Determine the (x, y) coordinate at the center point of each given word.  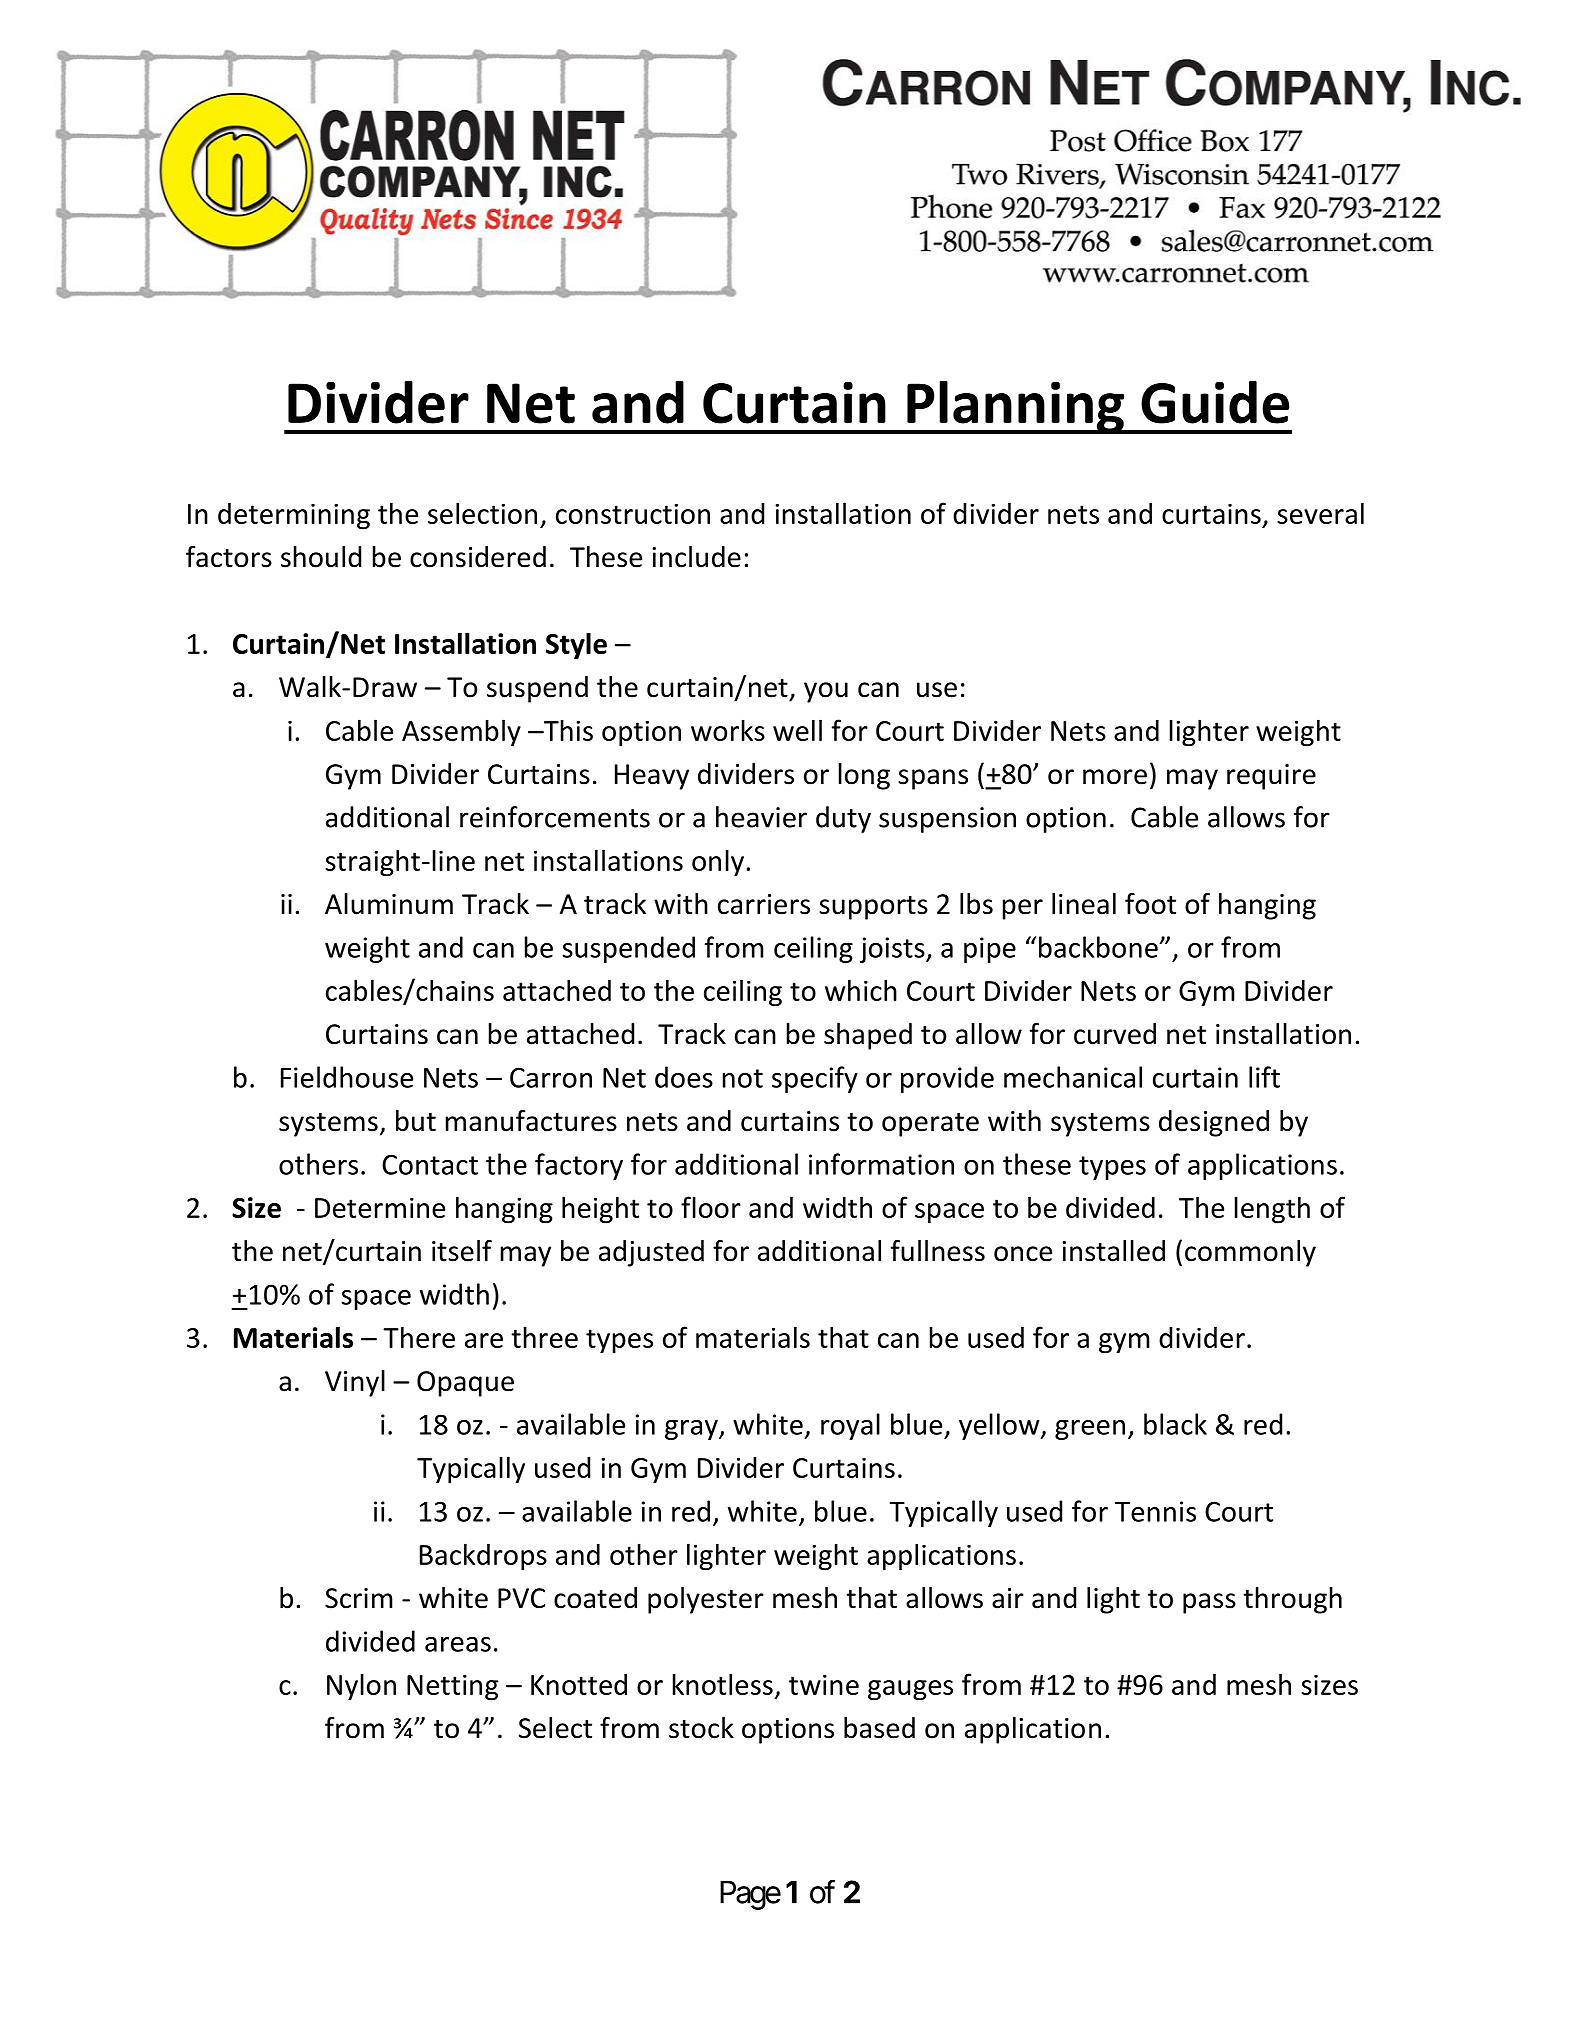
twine (824, 1684)
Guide (1215, 402)
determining (294, 516)
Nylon (361, 1687)
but (416, 1121)
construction (633, 513)
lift (1264, 1077)
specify (815, 1079)
